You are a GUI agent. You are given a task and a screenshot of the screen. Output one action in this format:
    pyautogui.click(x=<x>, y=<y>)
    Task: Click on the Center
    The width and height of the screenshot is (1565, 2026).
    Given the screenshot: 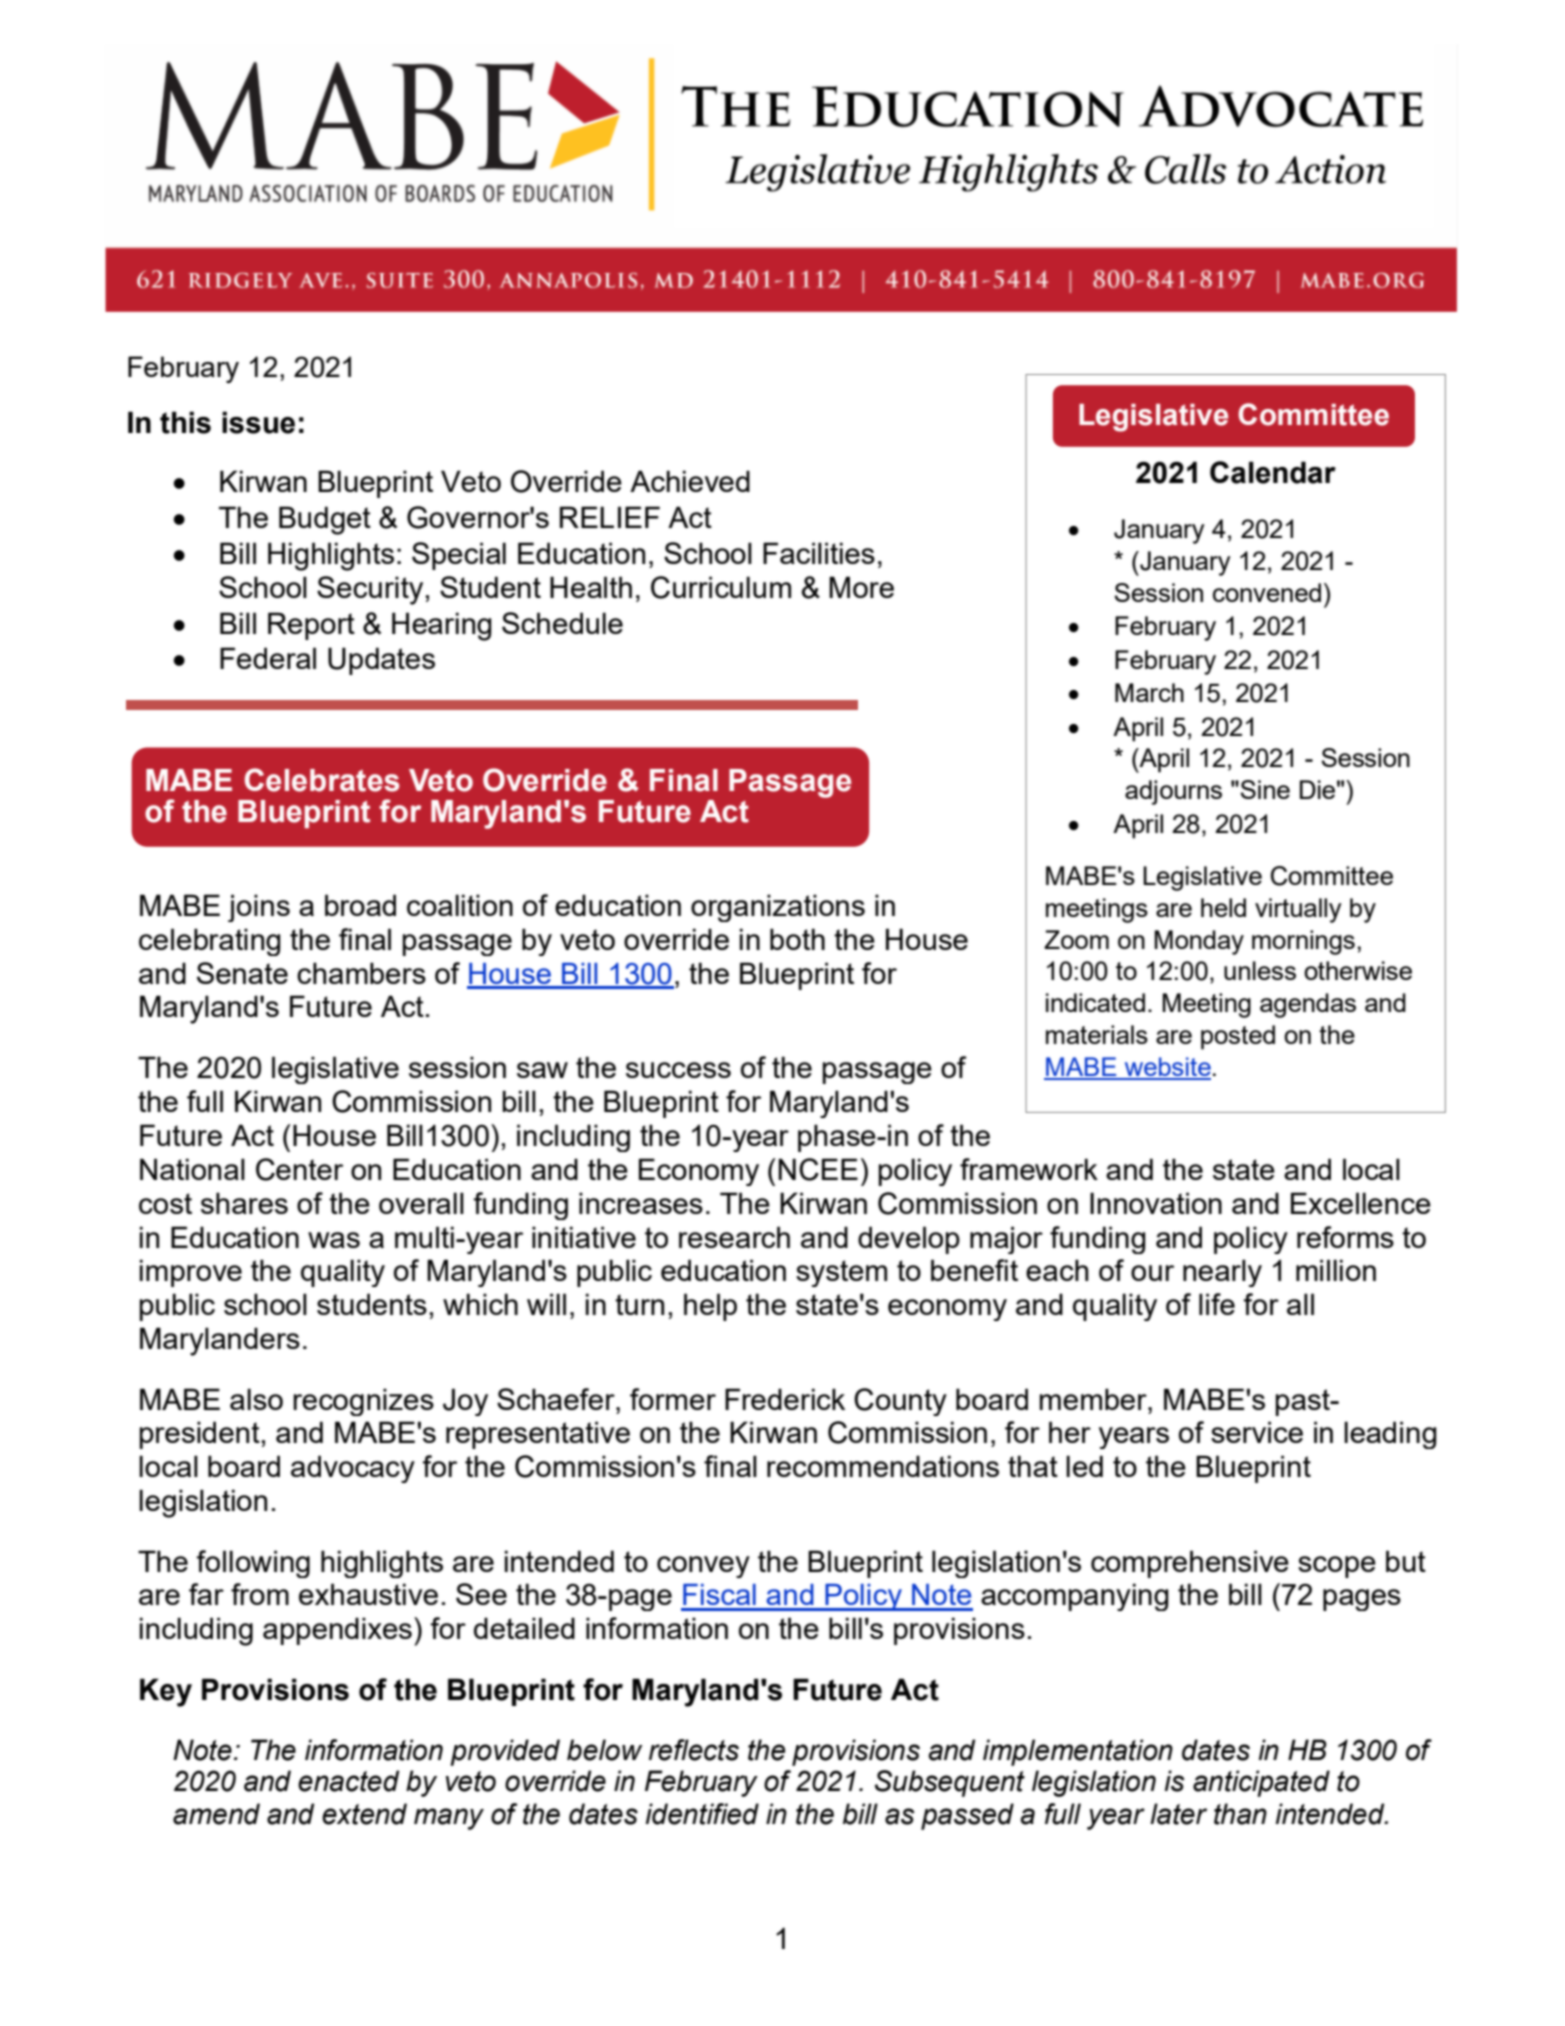 What is the action you would take?
    pyautogui.click(x=299, y=1169)
